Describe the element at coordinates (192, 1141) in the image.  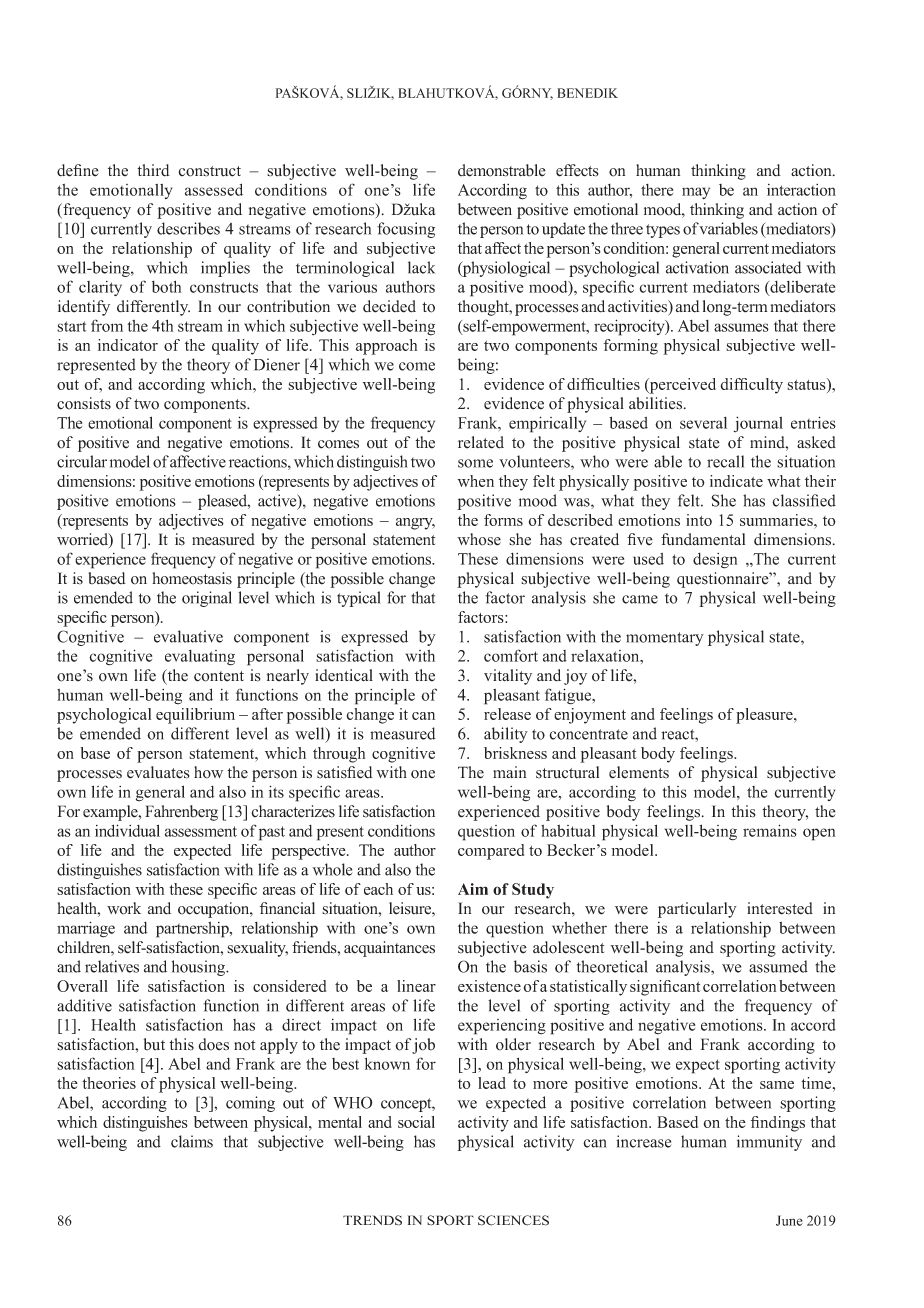
I see `claims` at that location.
